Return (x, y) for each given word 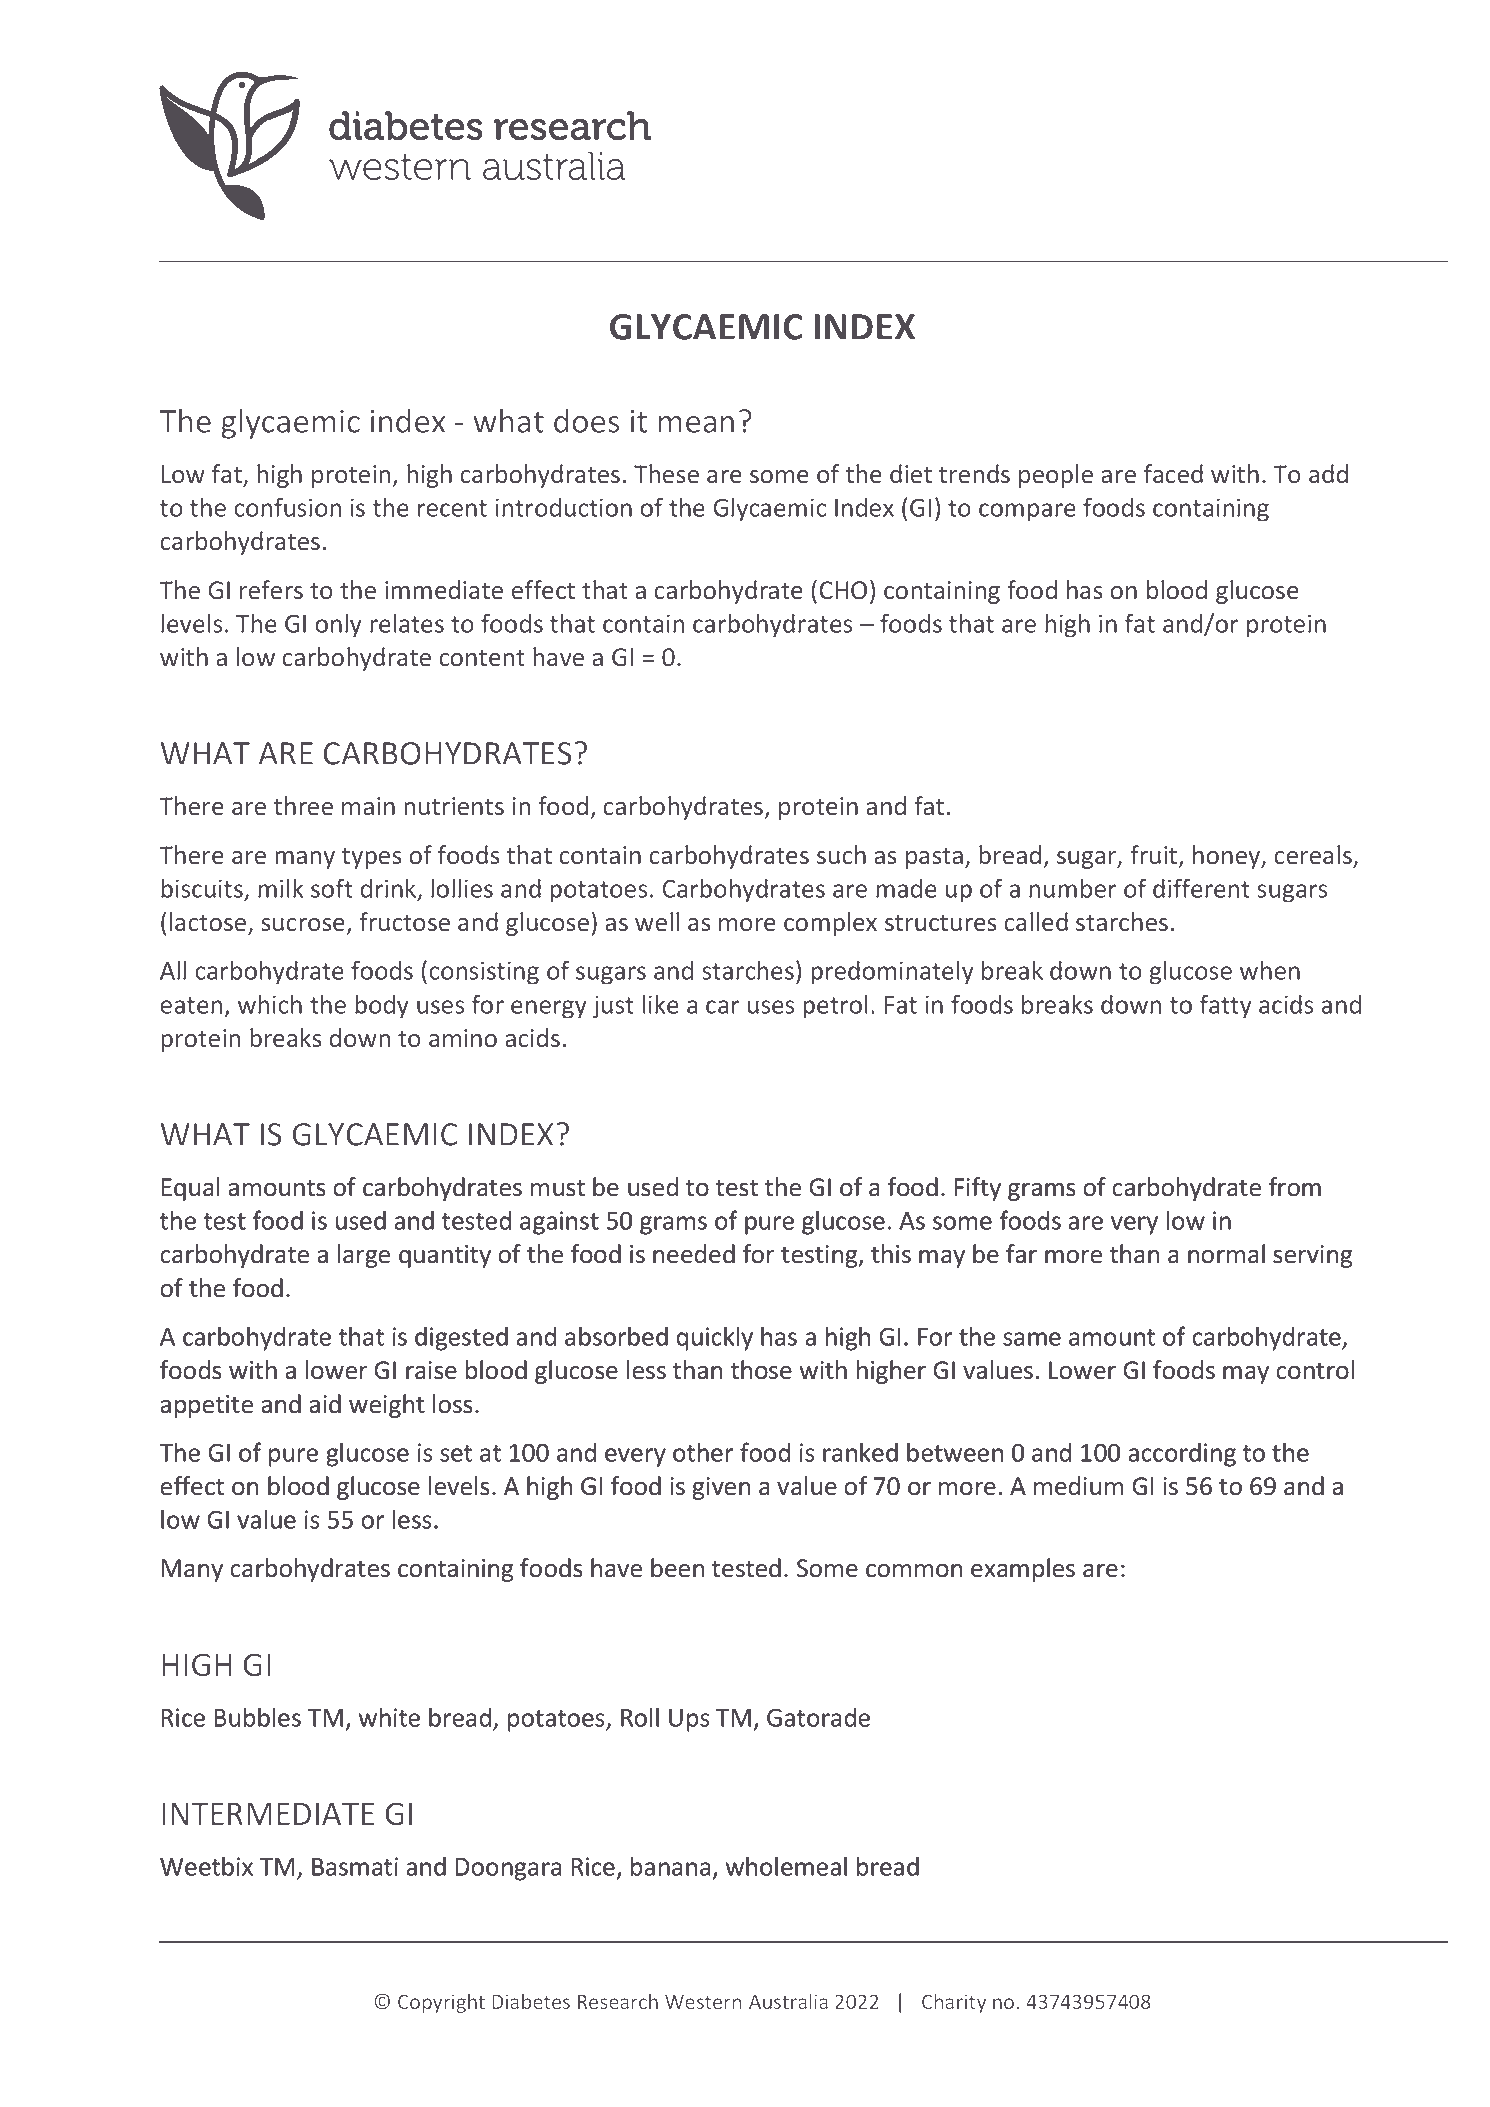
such (841, 855)
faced (1173, 474)
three (303, 805)
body (382, 1006)
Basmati (355, 1866)
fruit (1155, 856)
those (761, 1370)
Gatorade (818, 1717)
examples (1023, 1570)
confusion (287, 507)
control (1315, 1370)
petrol (835, 1006)
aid (325, 1404)
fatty (1226, 1006)
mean (696, 424)
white (389, 1717)
